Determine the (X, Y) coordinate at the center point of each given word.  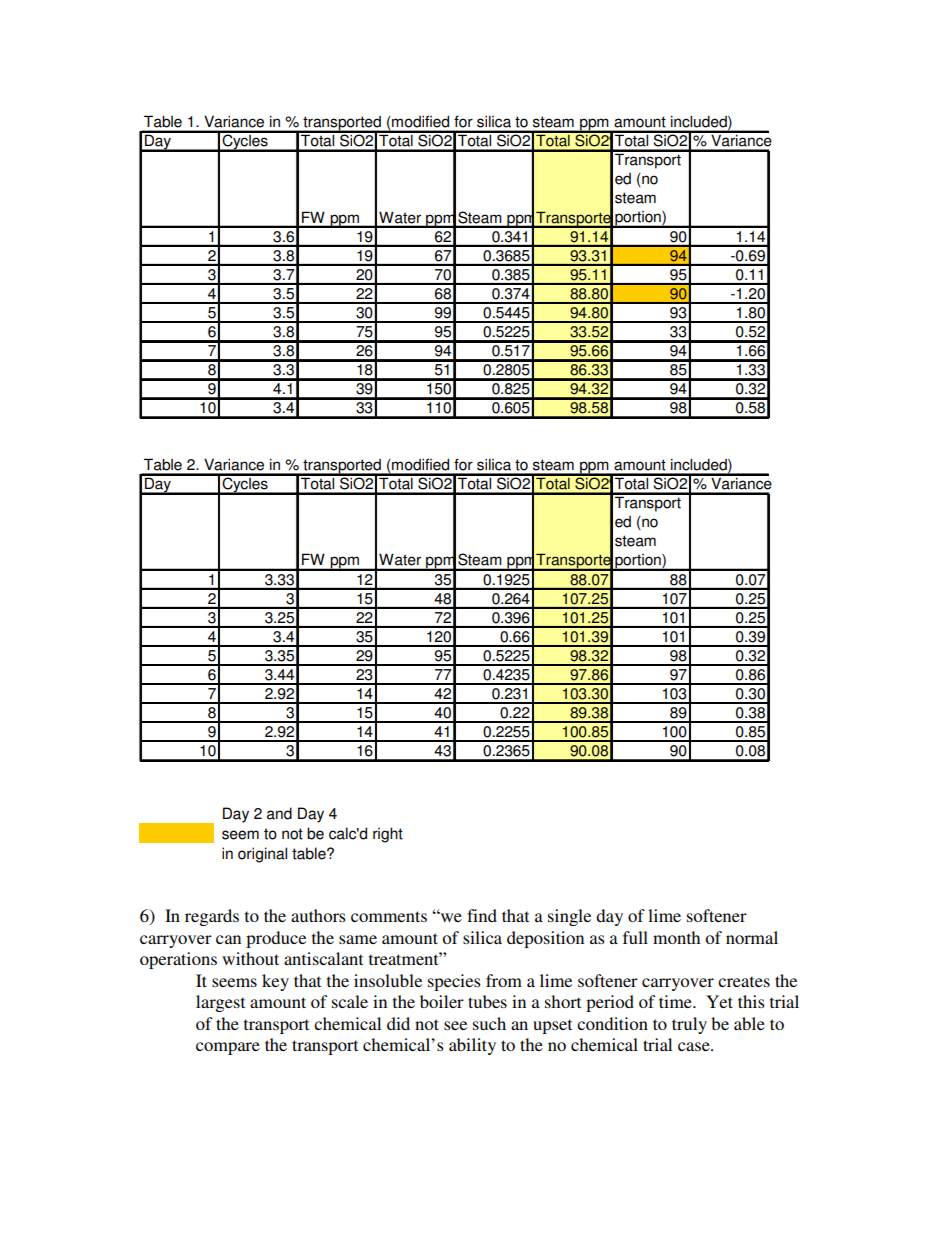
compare (228, 1048)
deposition (545, 939)
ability (472, 1046)
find (482, 915)
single (569, 917)
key (275, 982)
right (388, 835)
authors (318, 915)
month (676, 937)
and (279, 813)
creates (744, 981)
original (262, 855)
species (454, 982)
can (228, 939)
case (695, 1046)
